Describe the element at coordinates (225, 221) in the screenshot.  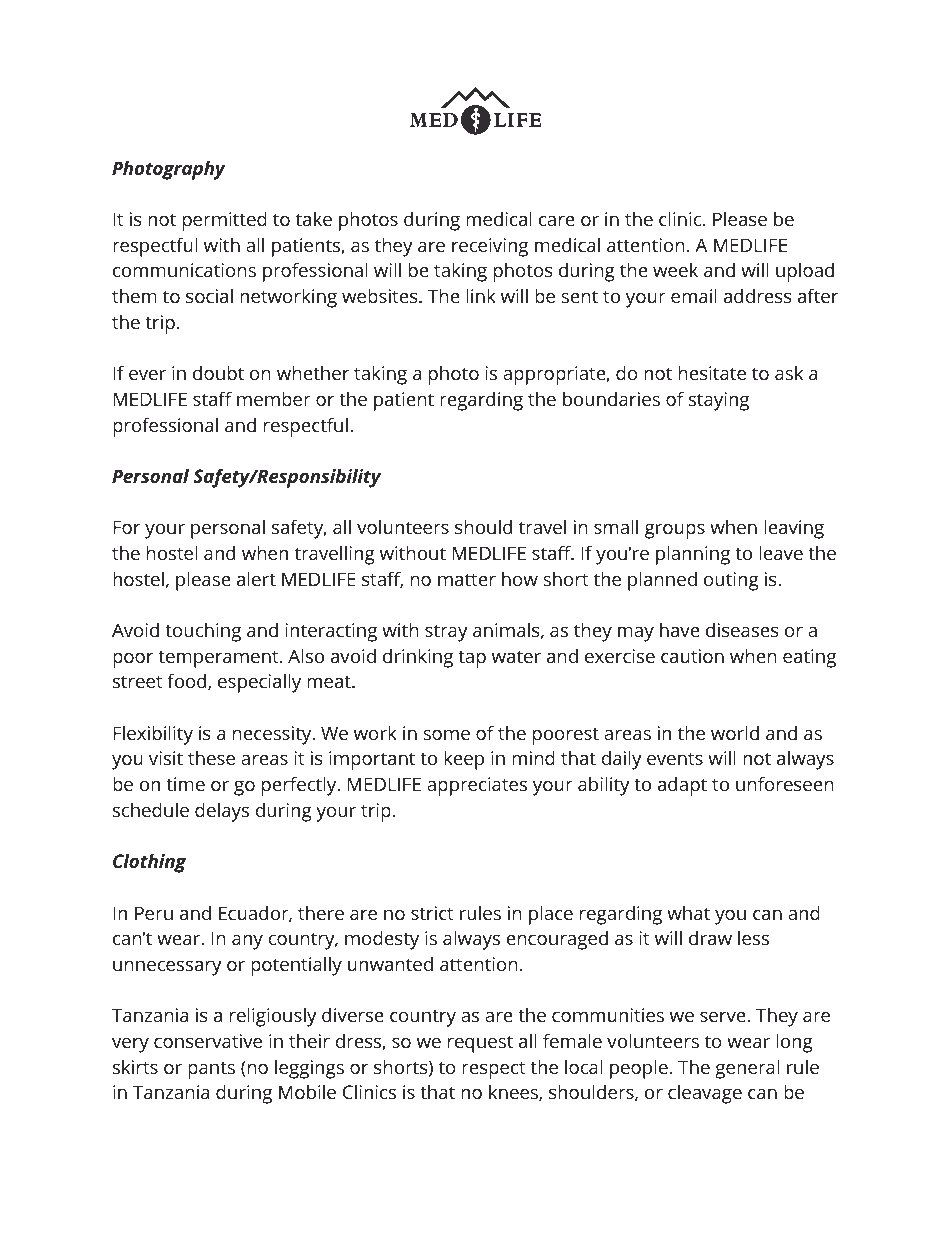
I see `permitted` at that location.
